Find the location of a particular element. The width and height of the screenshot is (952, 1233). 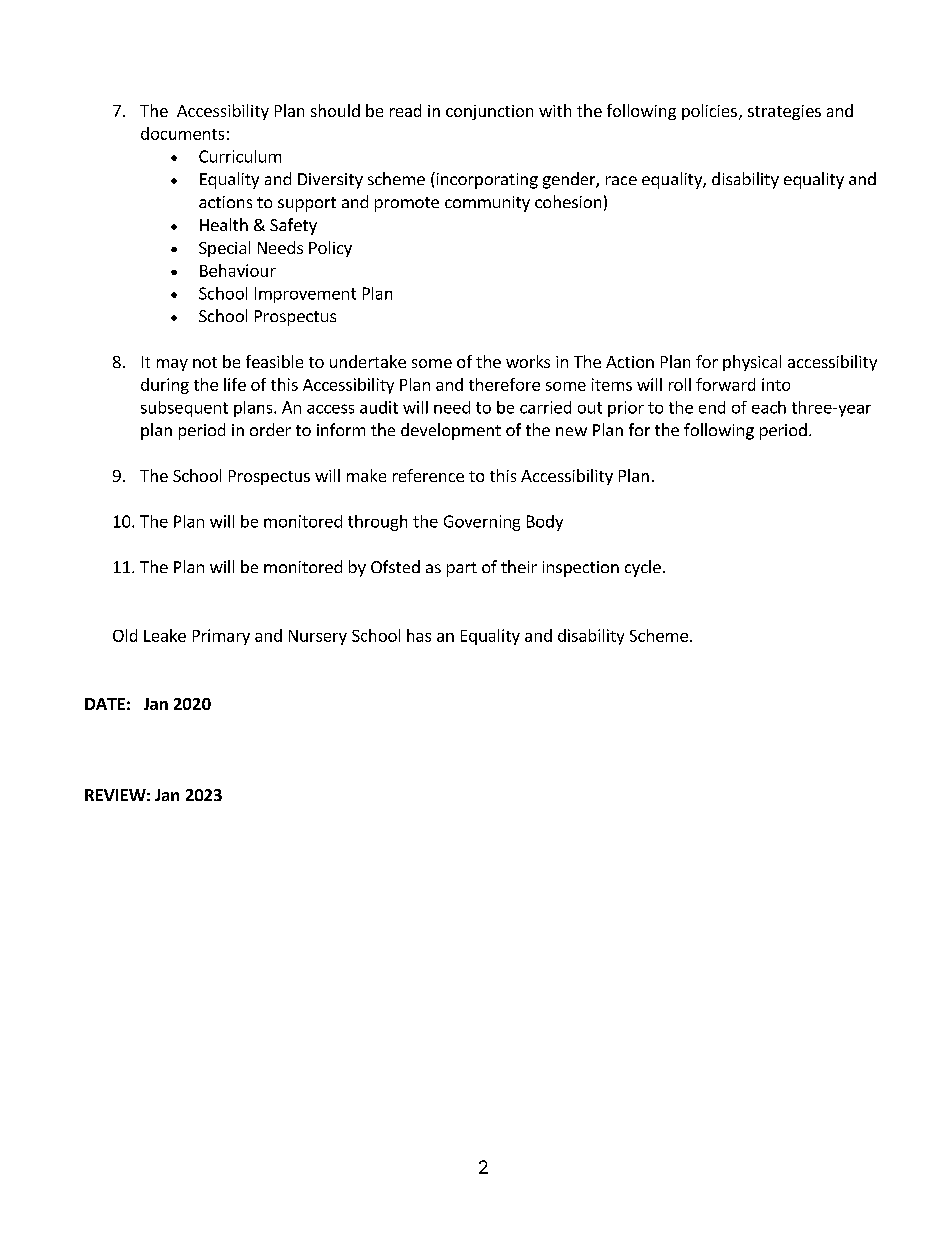

forward is located at coordinates (725, 384).
